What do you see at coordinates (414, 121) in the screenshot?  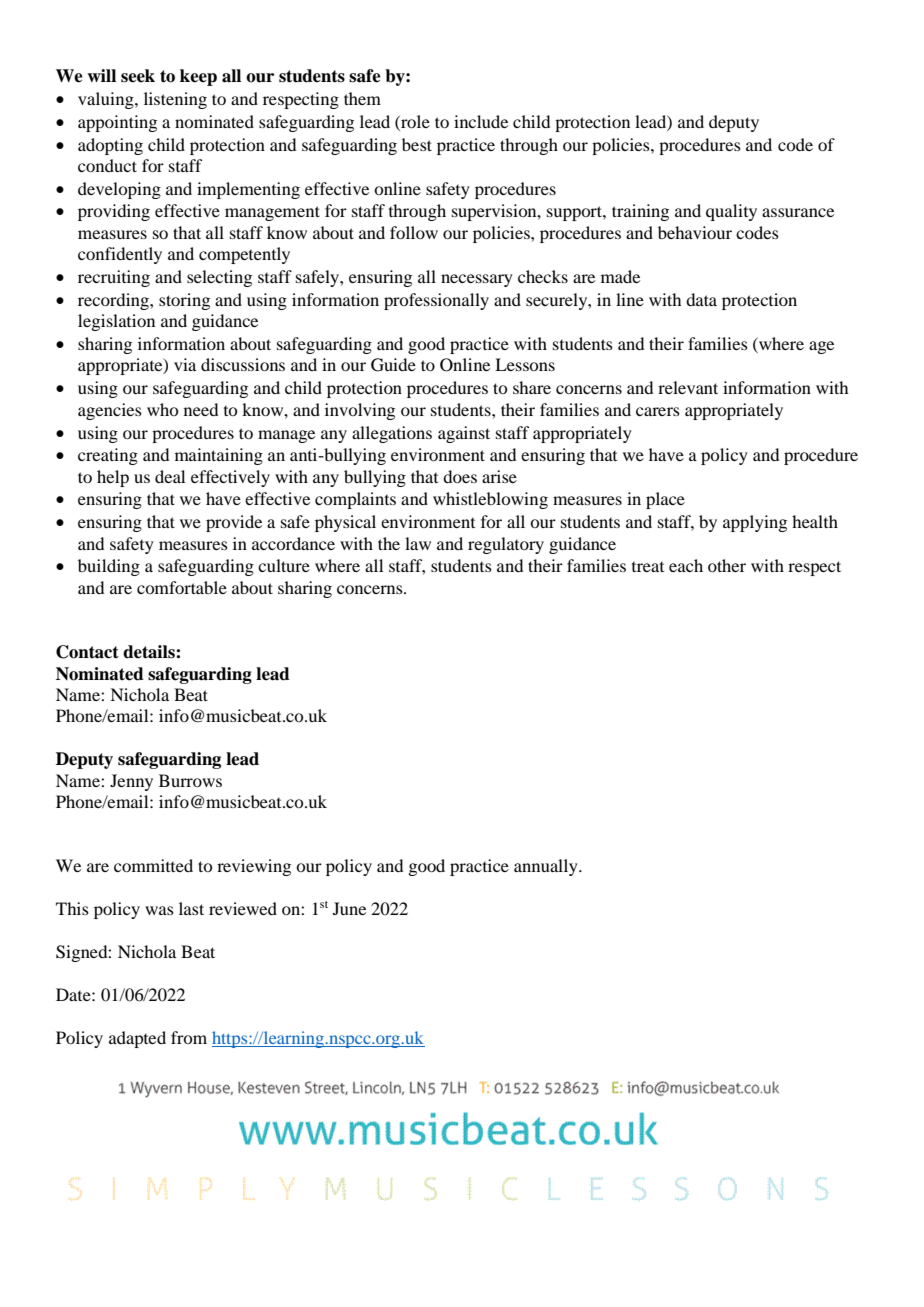 I see `role` at bounding box center [414, 121].
